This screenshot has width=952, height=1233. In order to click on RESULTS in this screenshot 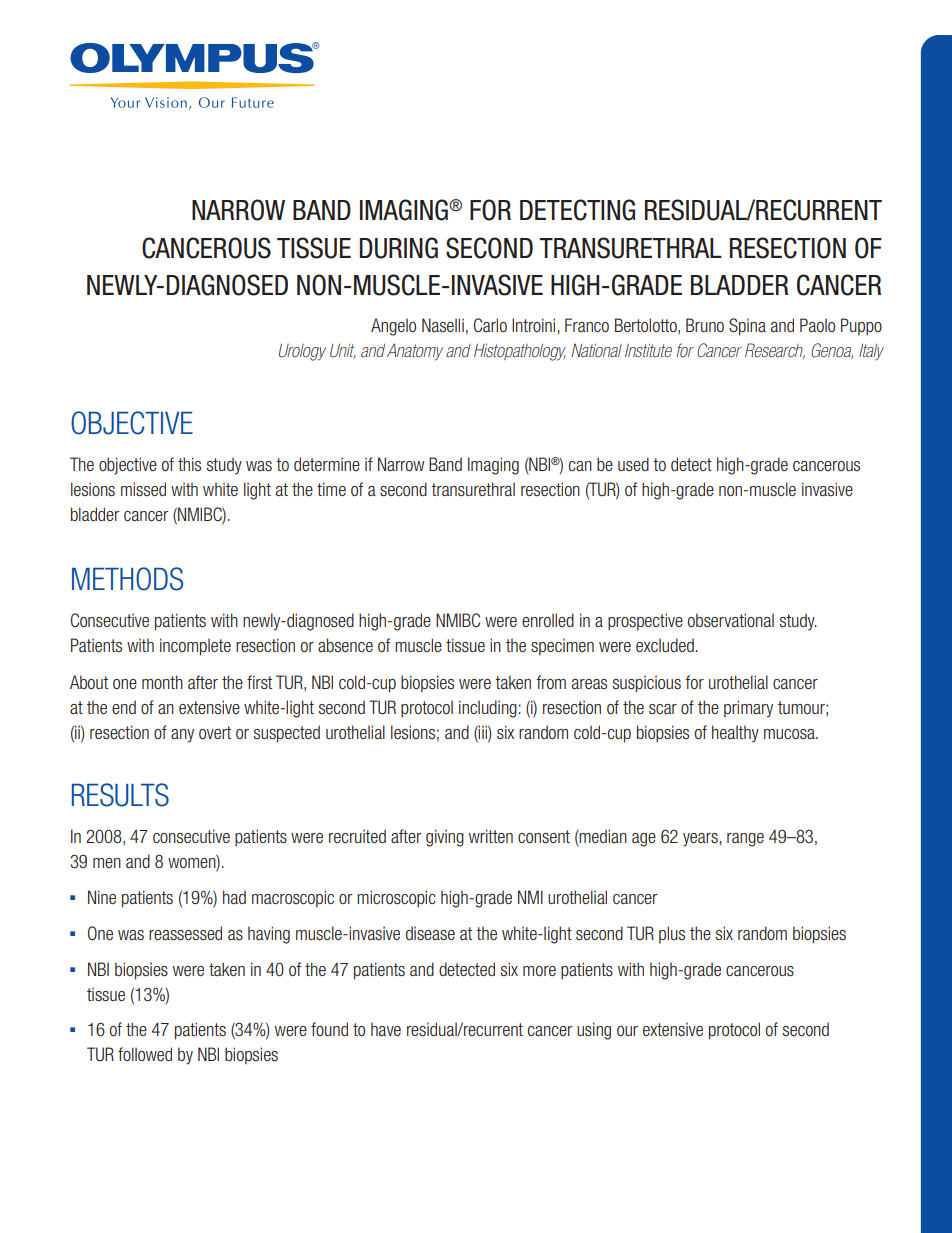, I will do `click(120, 795)`.
